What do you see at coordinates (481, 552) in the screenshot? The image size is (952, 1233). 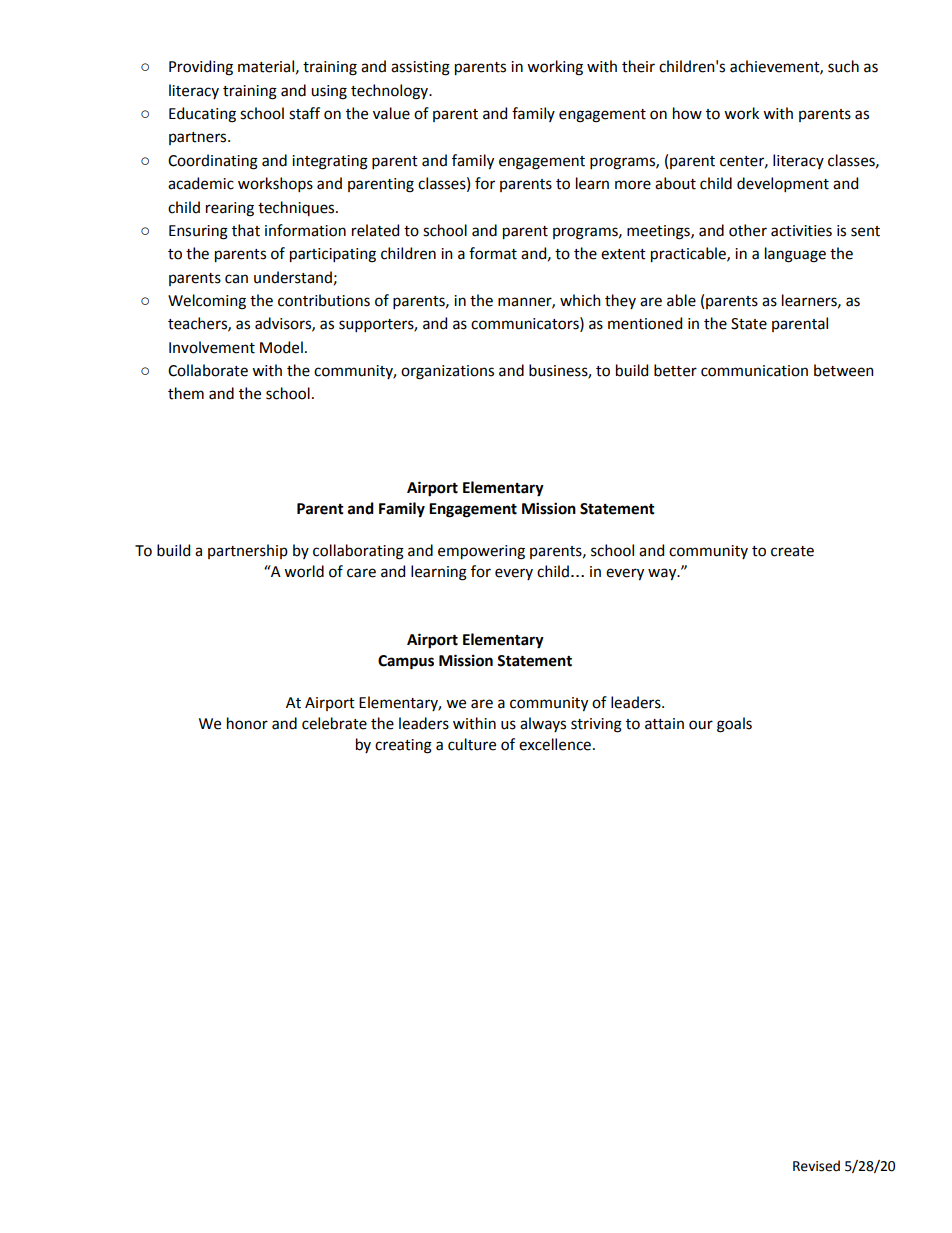 I see `empowering` at bounding box center [481, 552].
